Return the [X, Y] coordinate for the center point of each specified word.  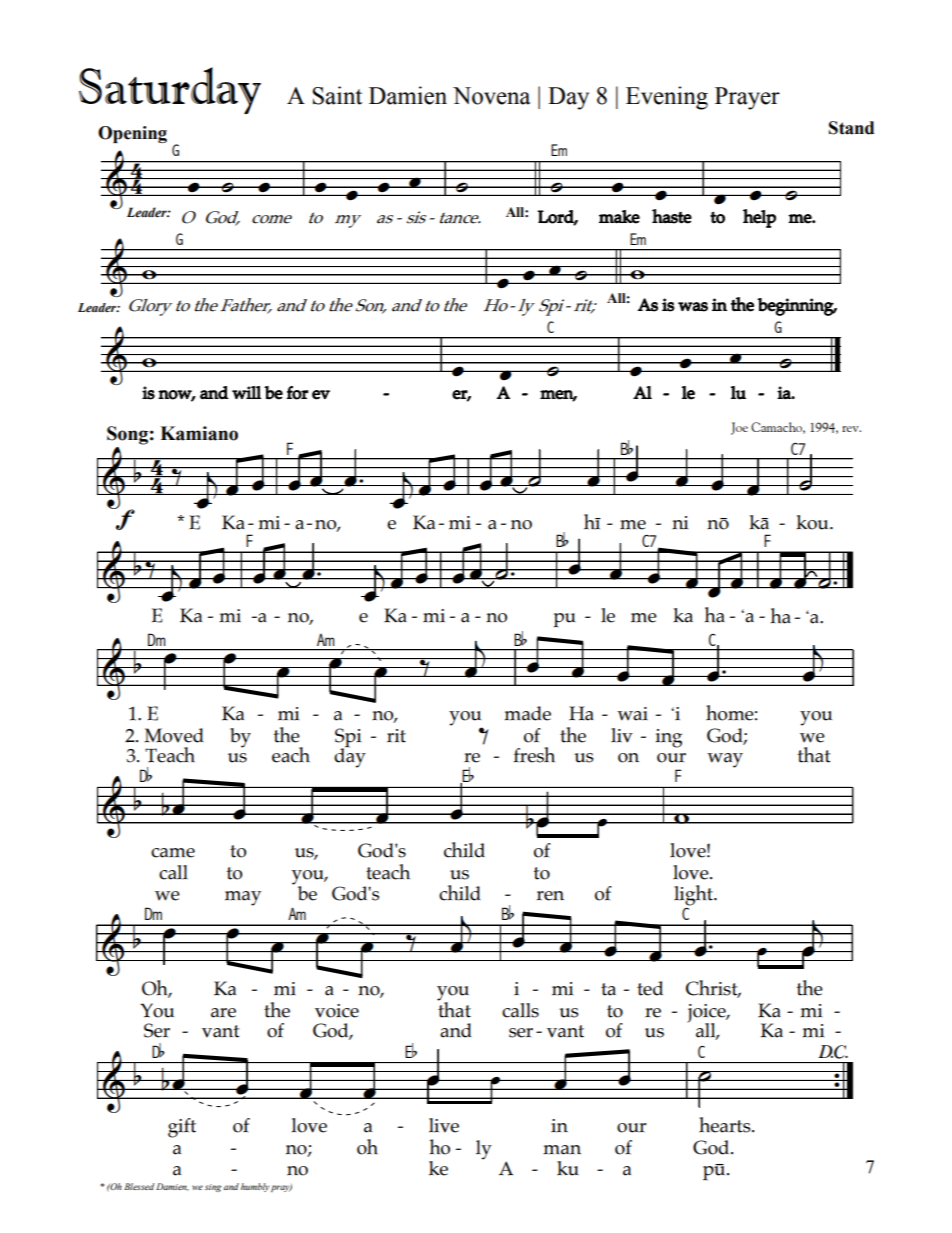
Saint [337, 95]
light [694, 895]
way [725, 760]
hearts [726, 1125]
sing [213, 1188]
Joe [739, 428]
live [444, 1125]
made [527, 713]
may [243, 898]
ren [550, 896]
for [297, 393]
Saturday [170, 90]
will [246, 392]
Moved [174, 735]
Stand [851, 128]
